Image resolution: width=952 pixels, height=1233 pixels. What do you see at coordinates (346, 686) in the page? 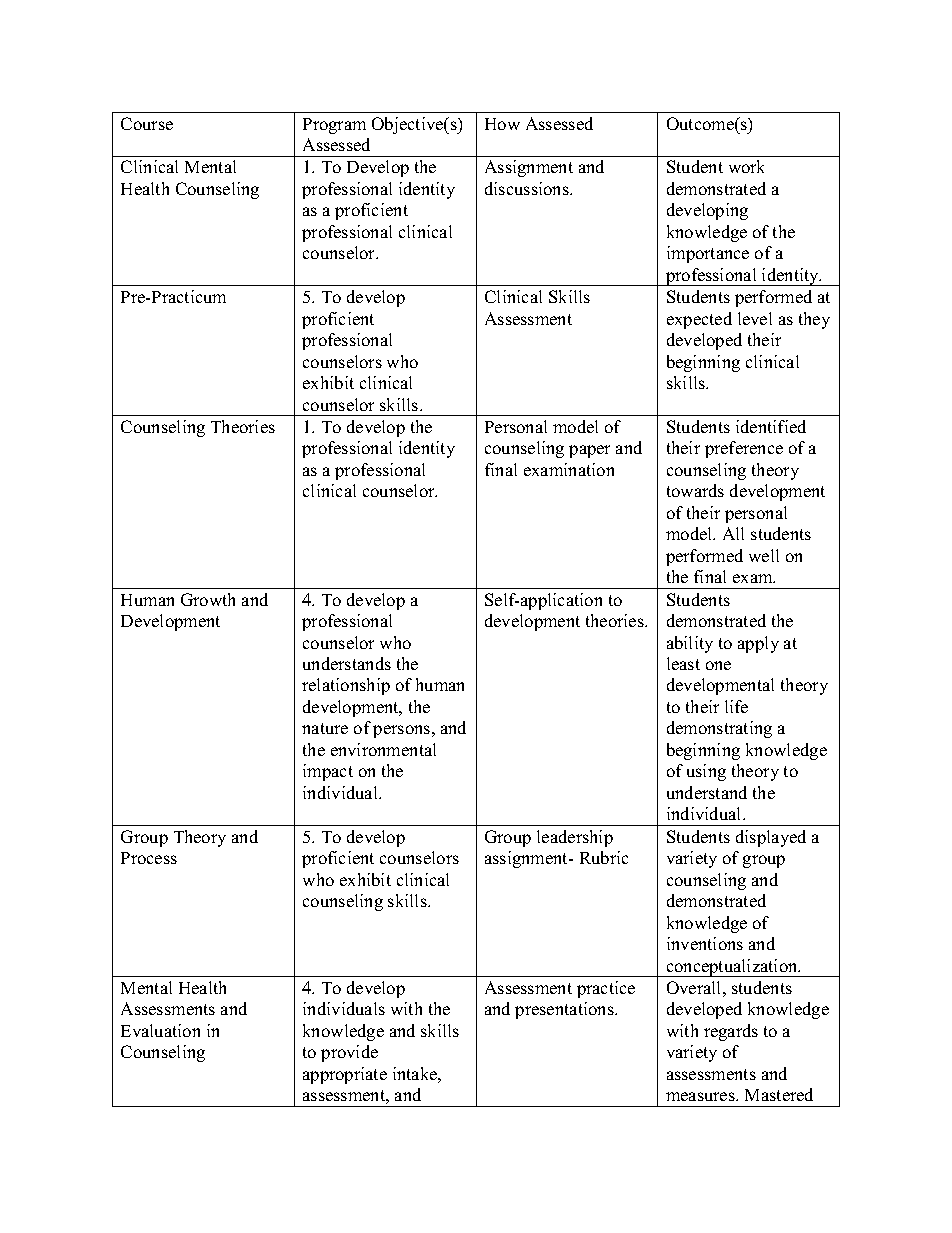
I see `relationship` at bounding box center [346, 686].
